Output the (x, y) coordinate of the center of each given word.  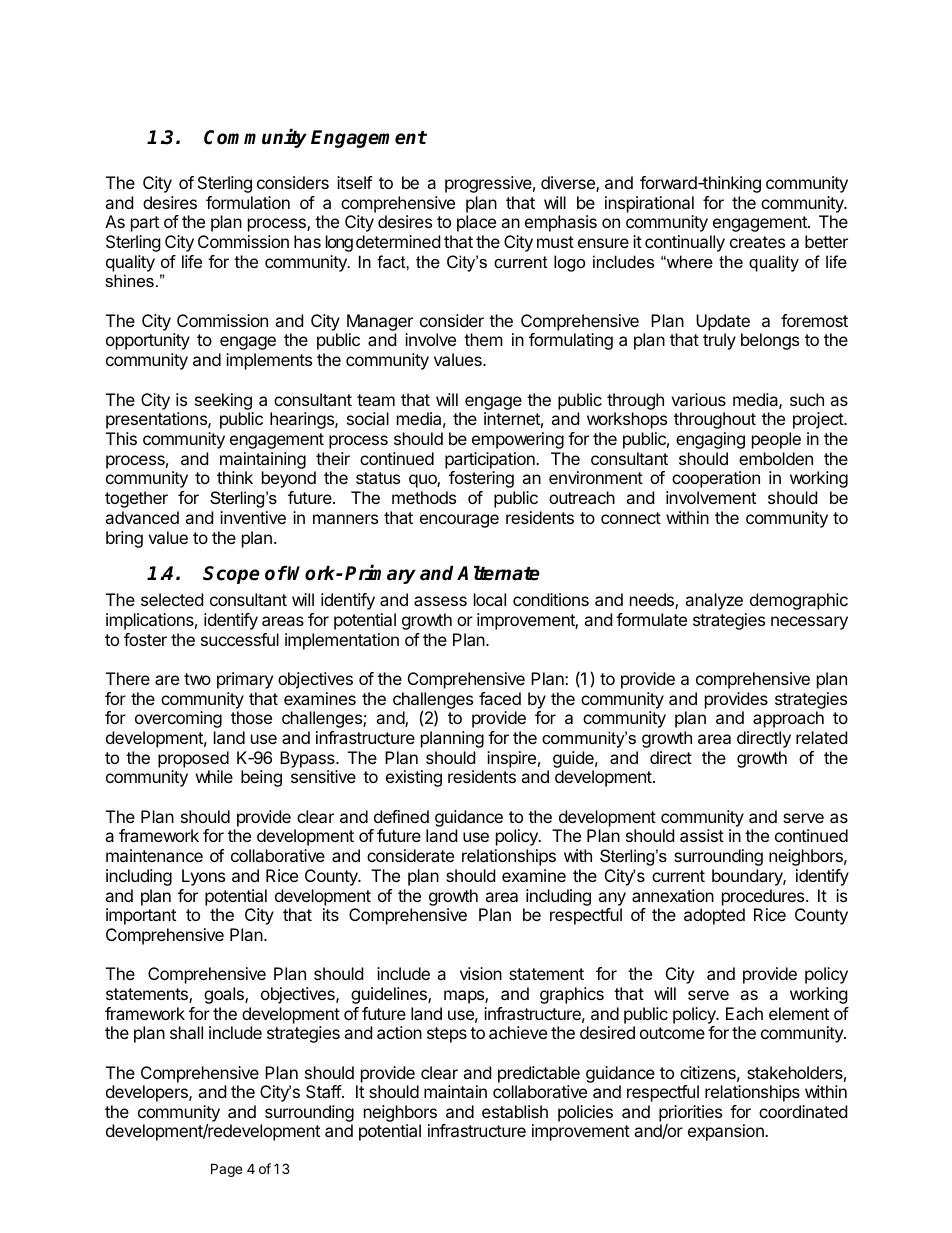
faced (500, 698)
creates (757, 242)
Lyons (203, 877)
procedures (764, 897)
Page (226, 1170)
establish (515, 1111)
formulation (248, 202)
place (476, 223)
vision (481, 973)
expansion (727, 1132)
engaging (710, 440)
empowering (518, 440)
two (197, 679)
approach (788, 719)
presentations (157, 420)
